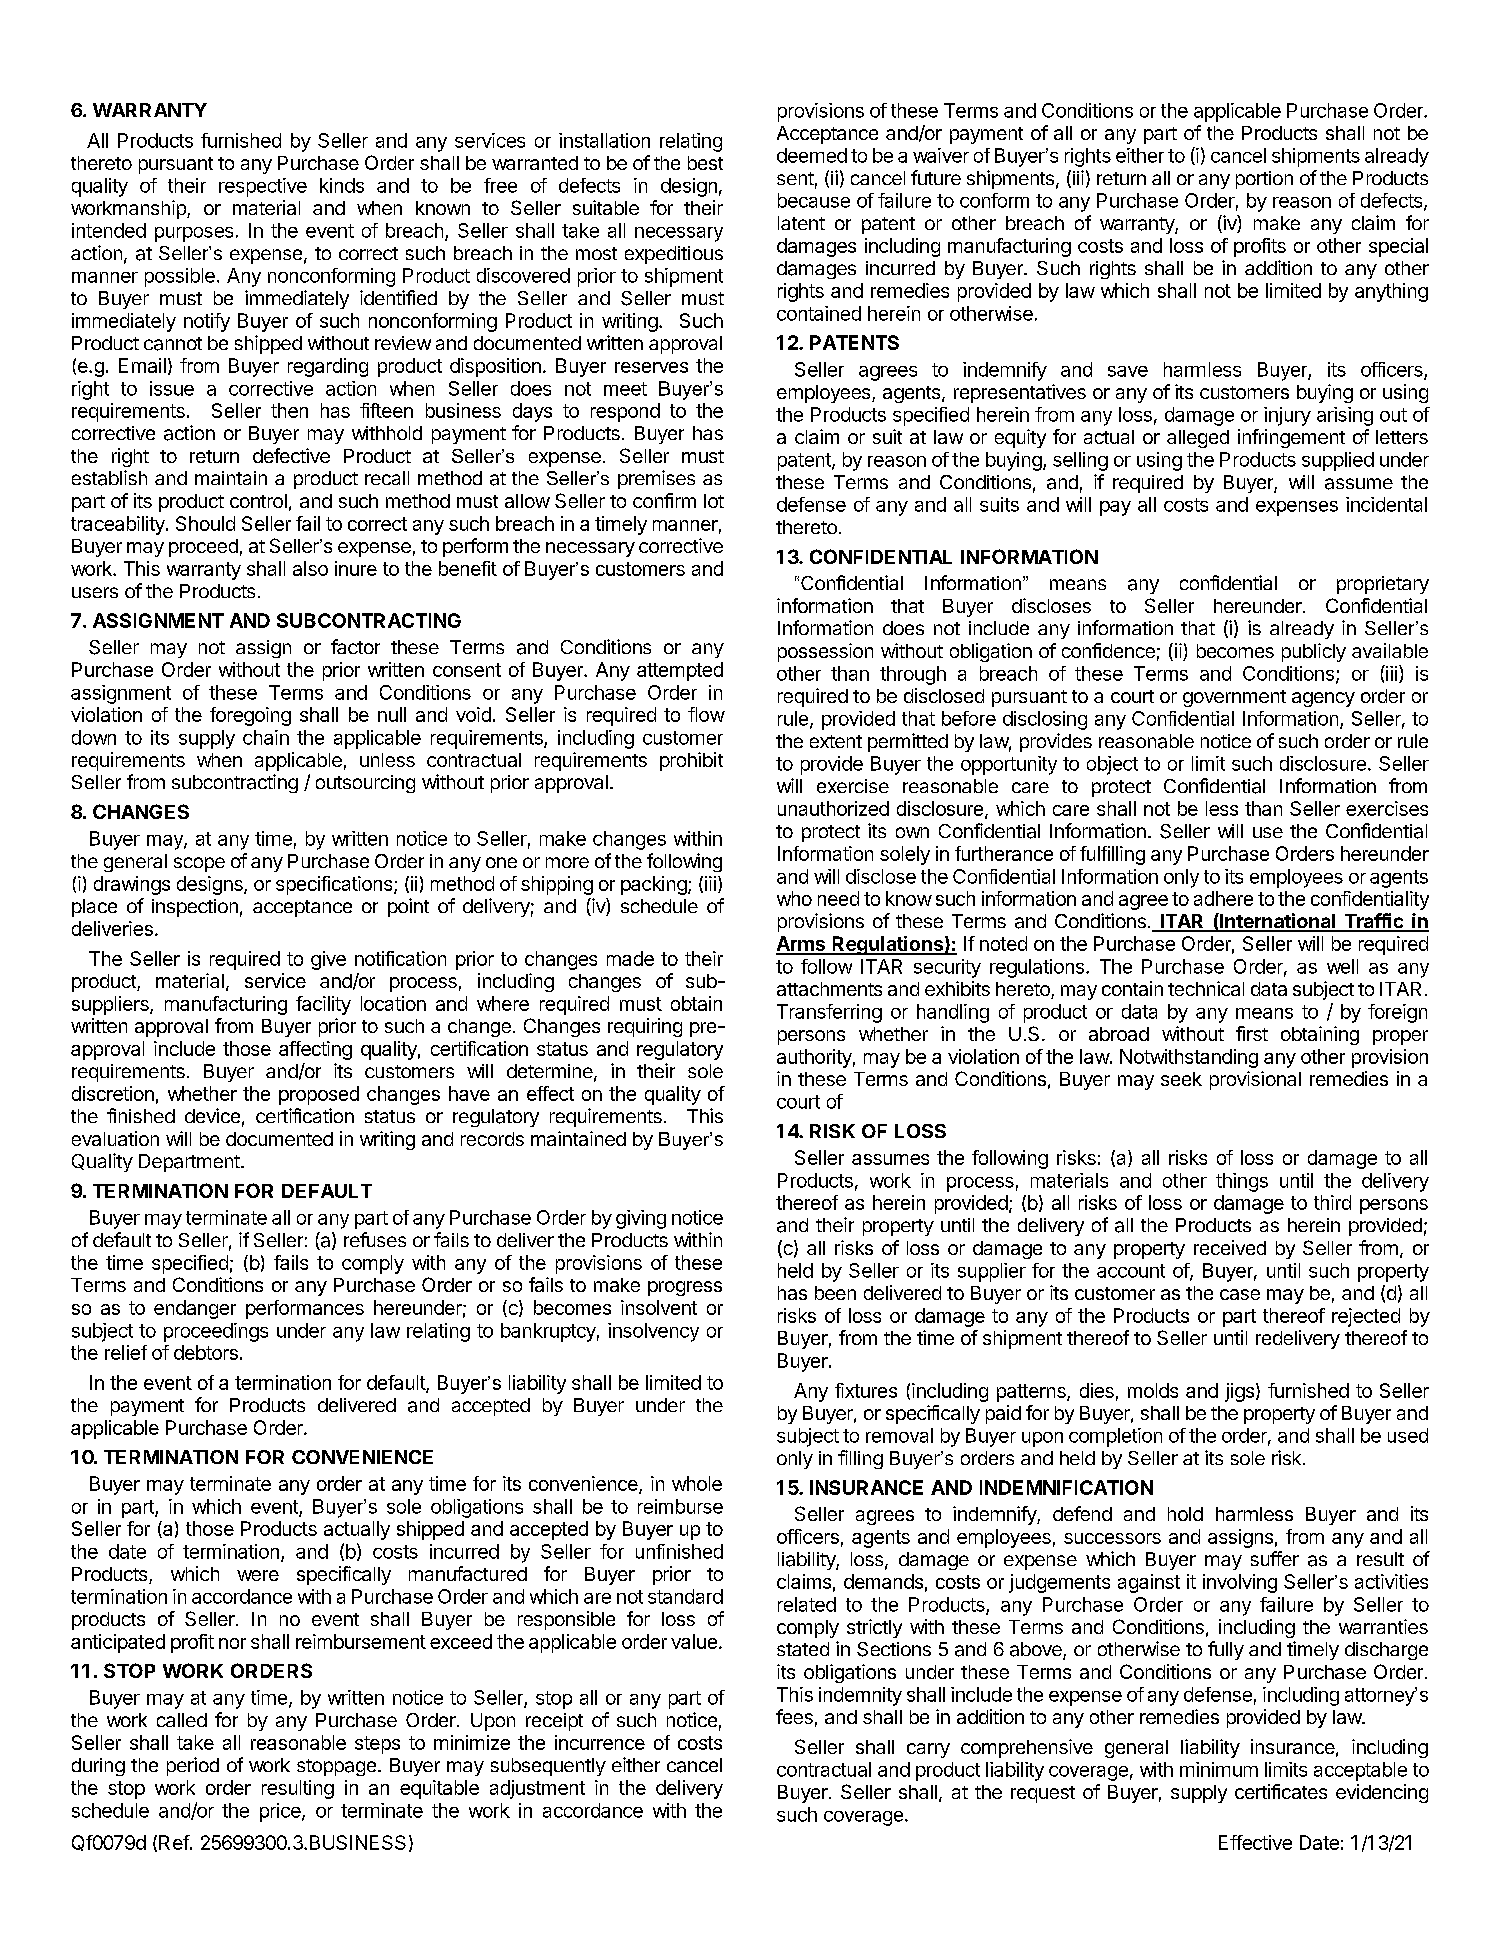 The image size is (1499, 1940). Describe the element at coordinates (653, 1332) in the image. I see `insolvency` at that location.
